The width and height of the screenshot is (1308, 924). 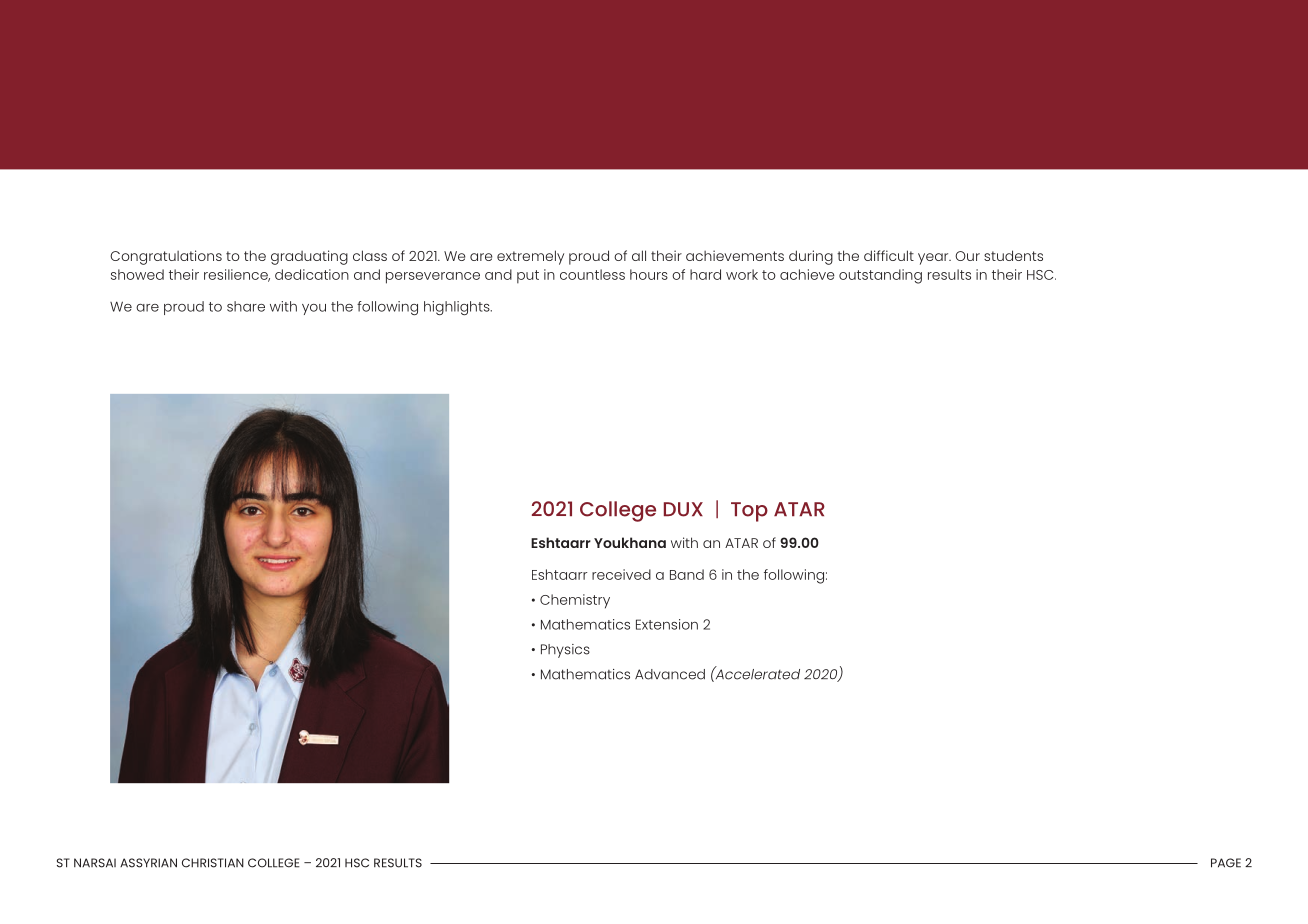 I want to click on Physics, so click(x=565, y=651).
